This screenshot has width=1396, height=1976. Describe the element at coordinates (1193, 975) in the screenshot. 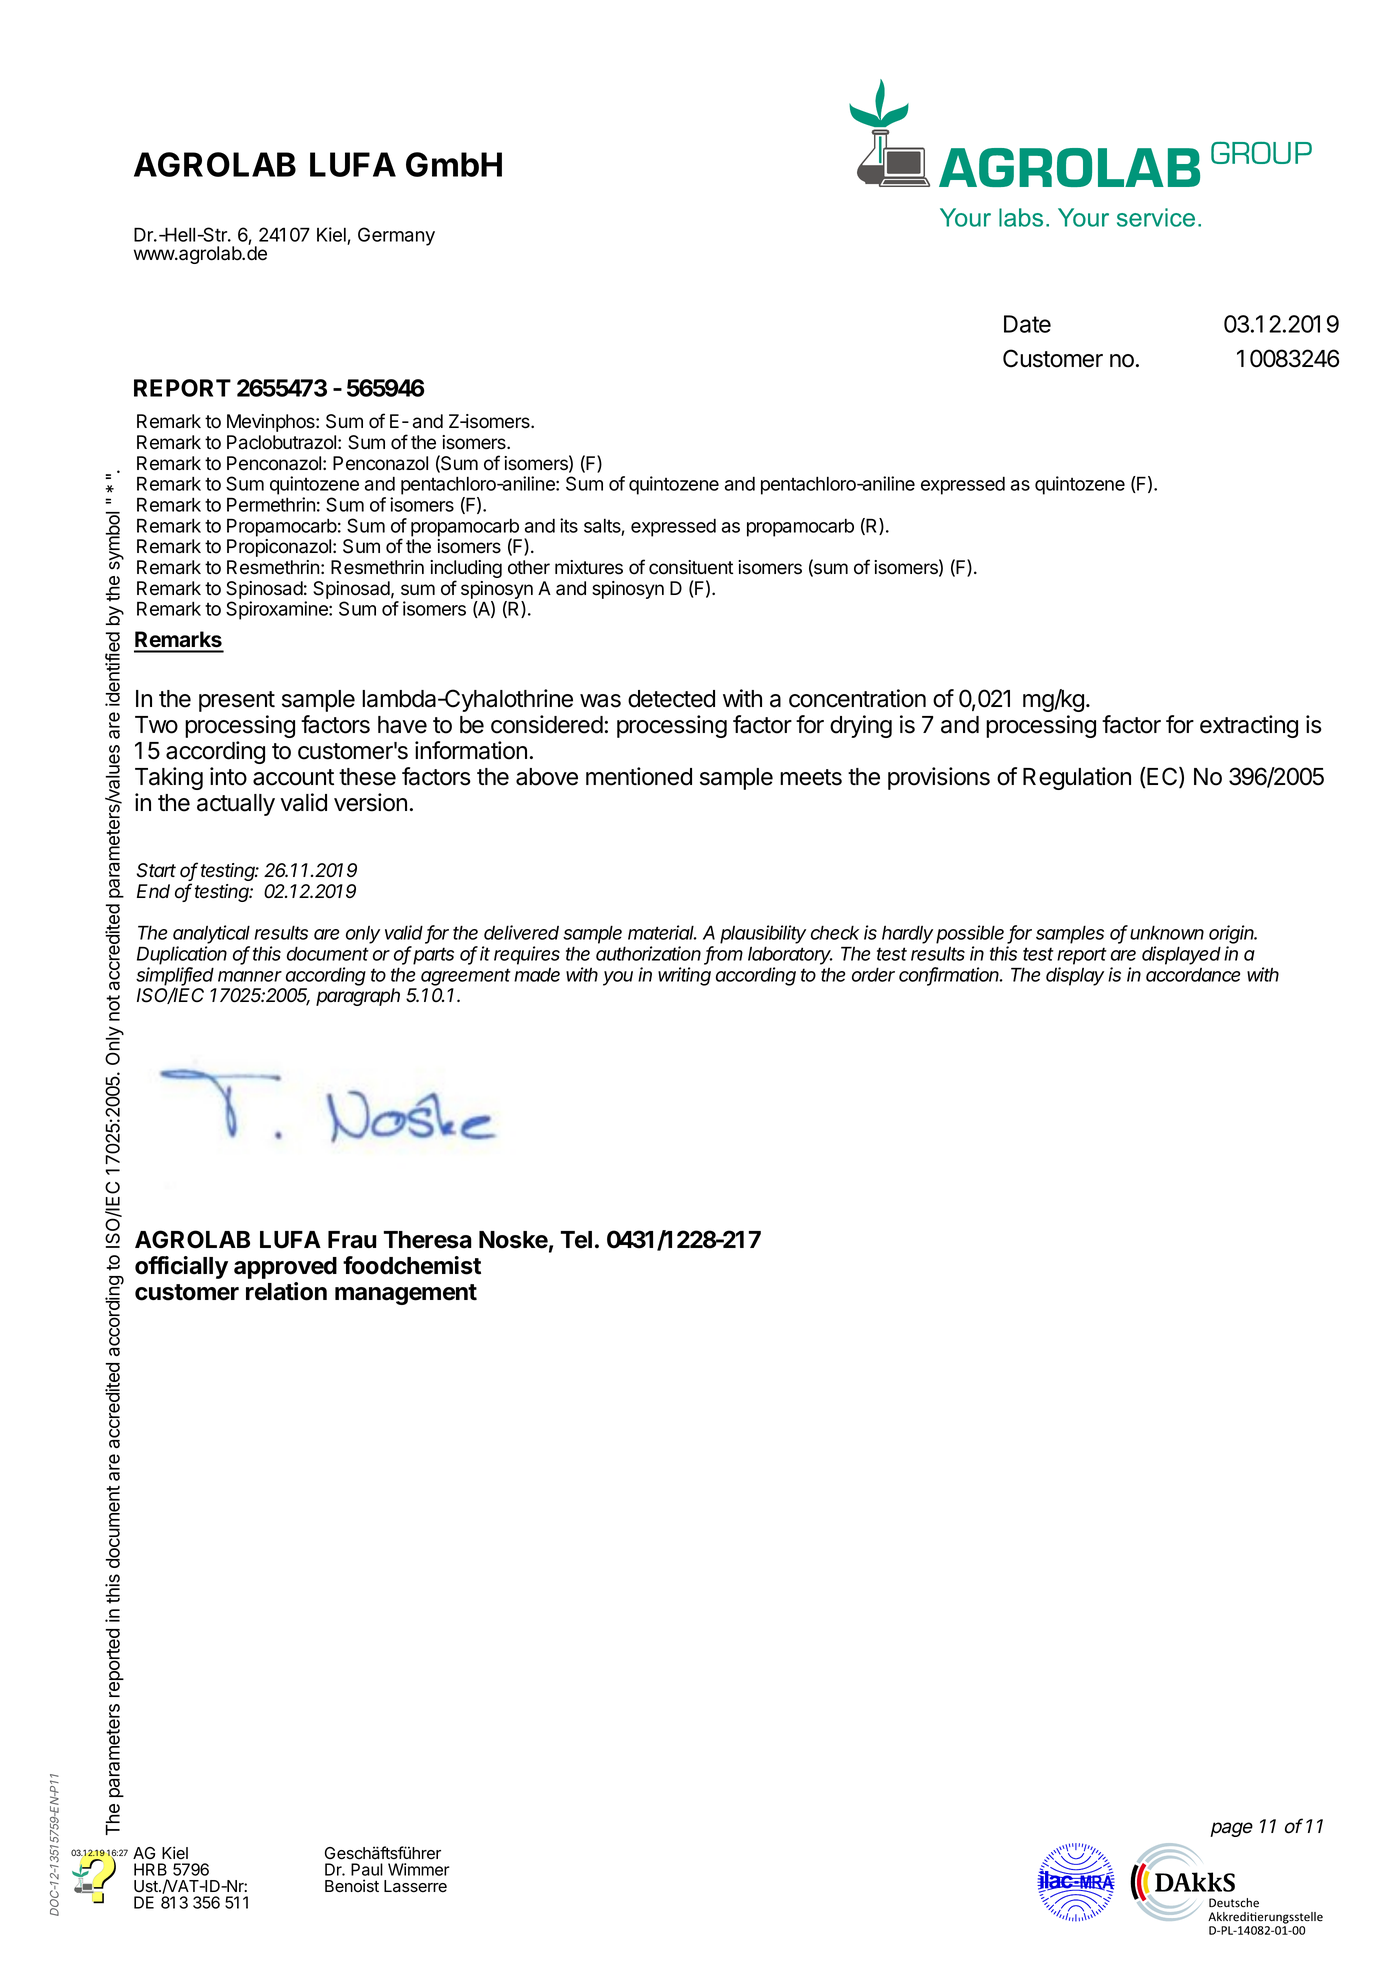

I see `accordance` at that location.
